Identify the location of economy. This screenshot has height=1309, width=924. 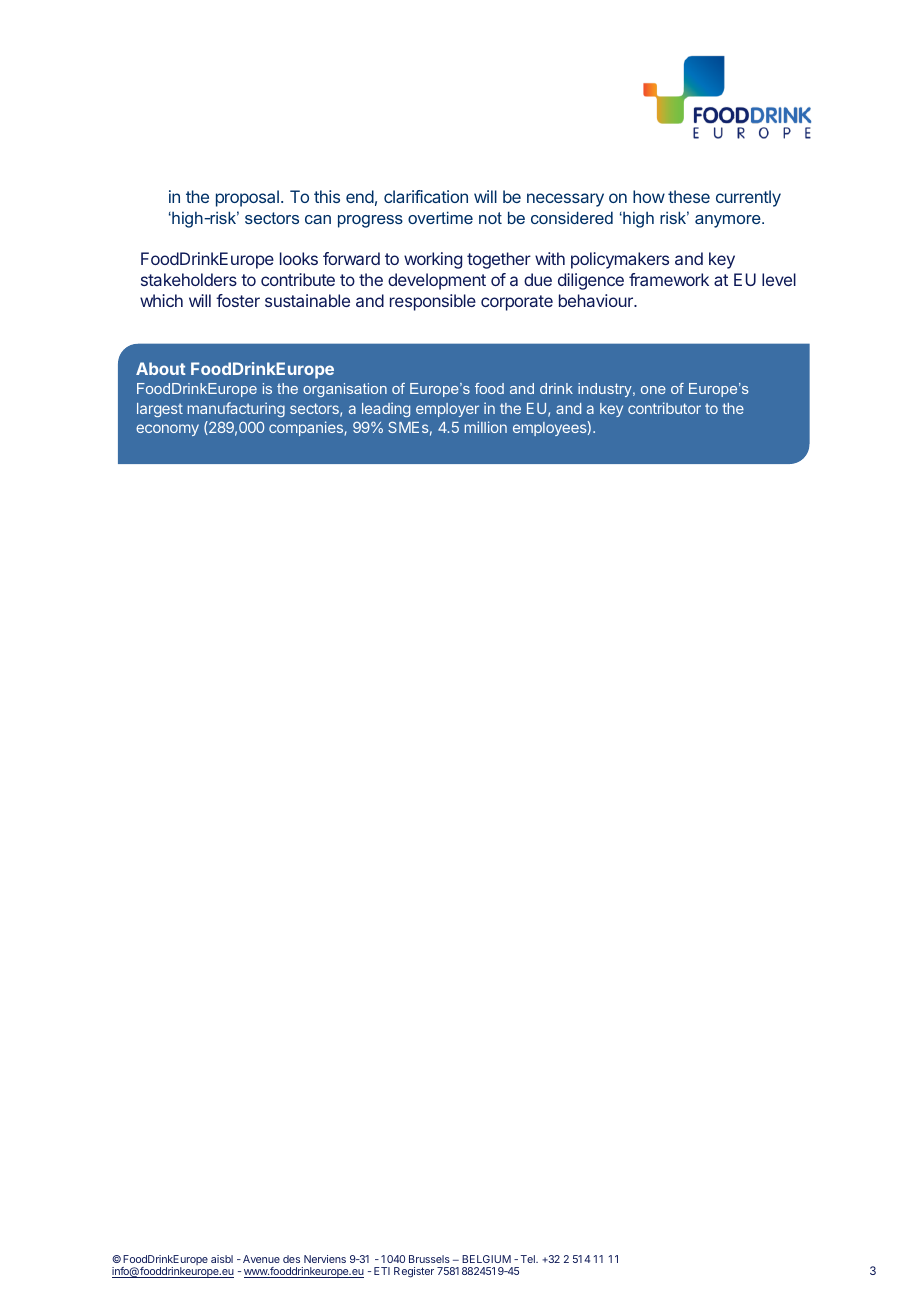
(167, 430).
